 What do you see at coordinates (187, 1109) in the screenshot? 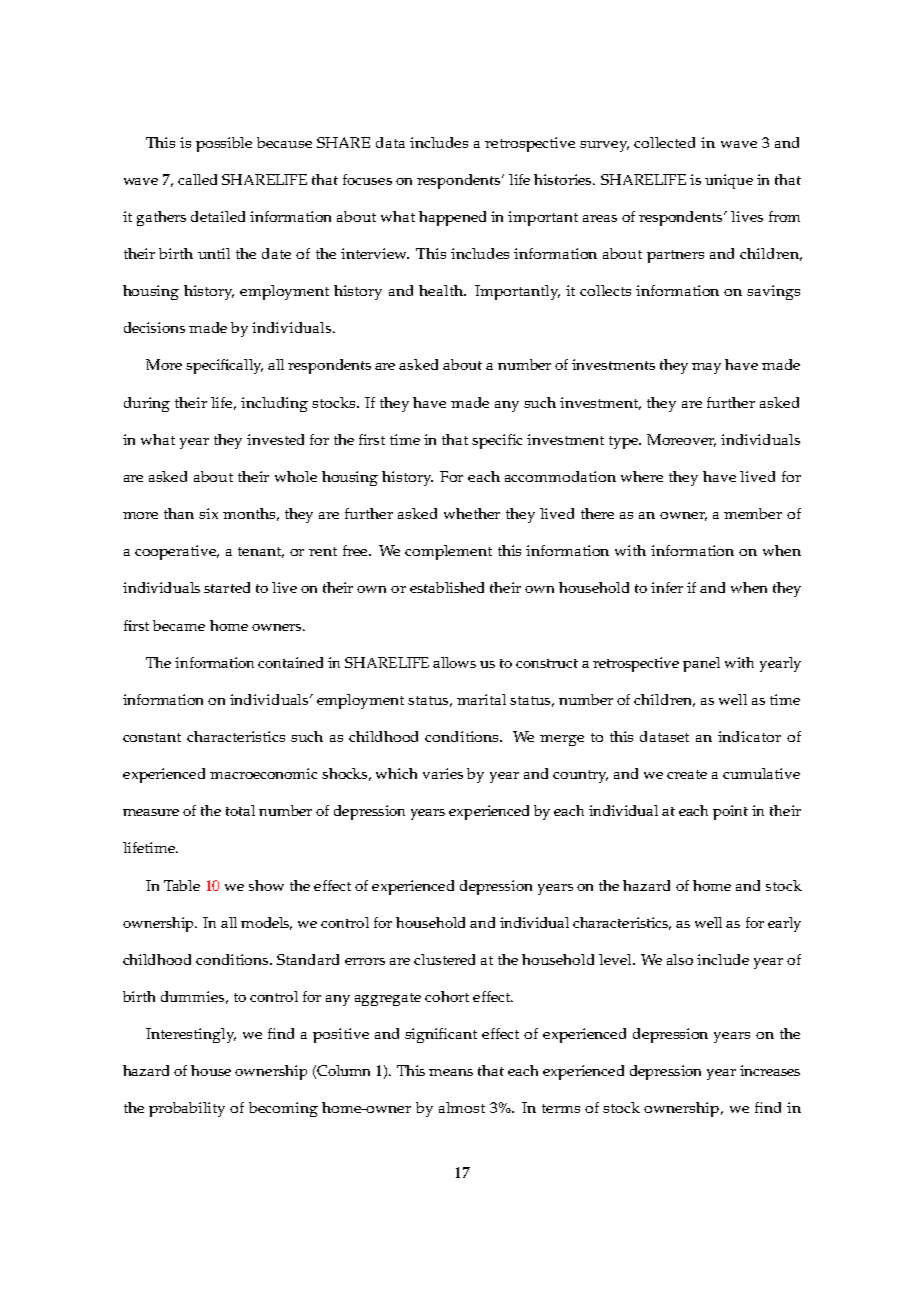
I see `probability` at bounding box center [187, 1109].
